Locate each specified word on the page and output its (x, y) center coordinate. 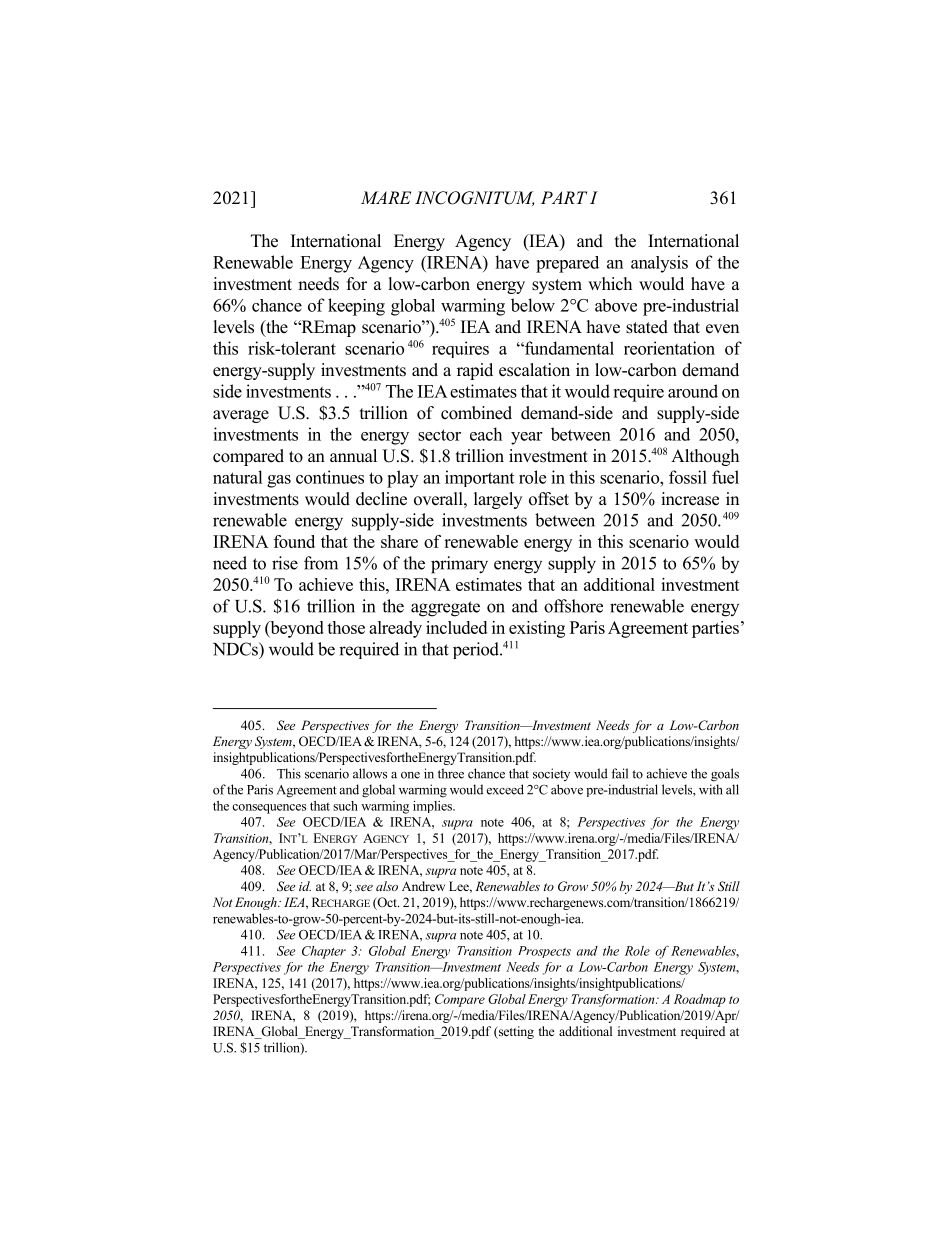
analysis (659, 264)
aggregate (445, 609)
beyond (296, 629)
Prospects (544, 952)
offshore (573, 606)
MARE (386, 197)
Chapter (324, 952)
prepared (567, 264)
